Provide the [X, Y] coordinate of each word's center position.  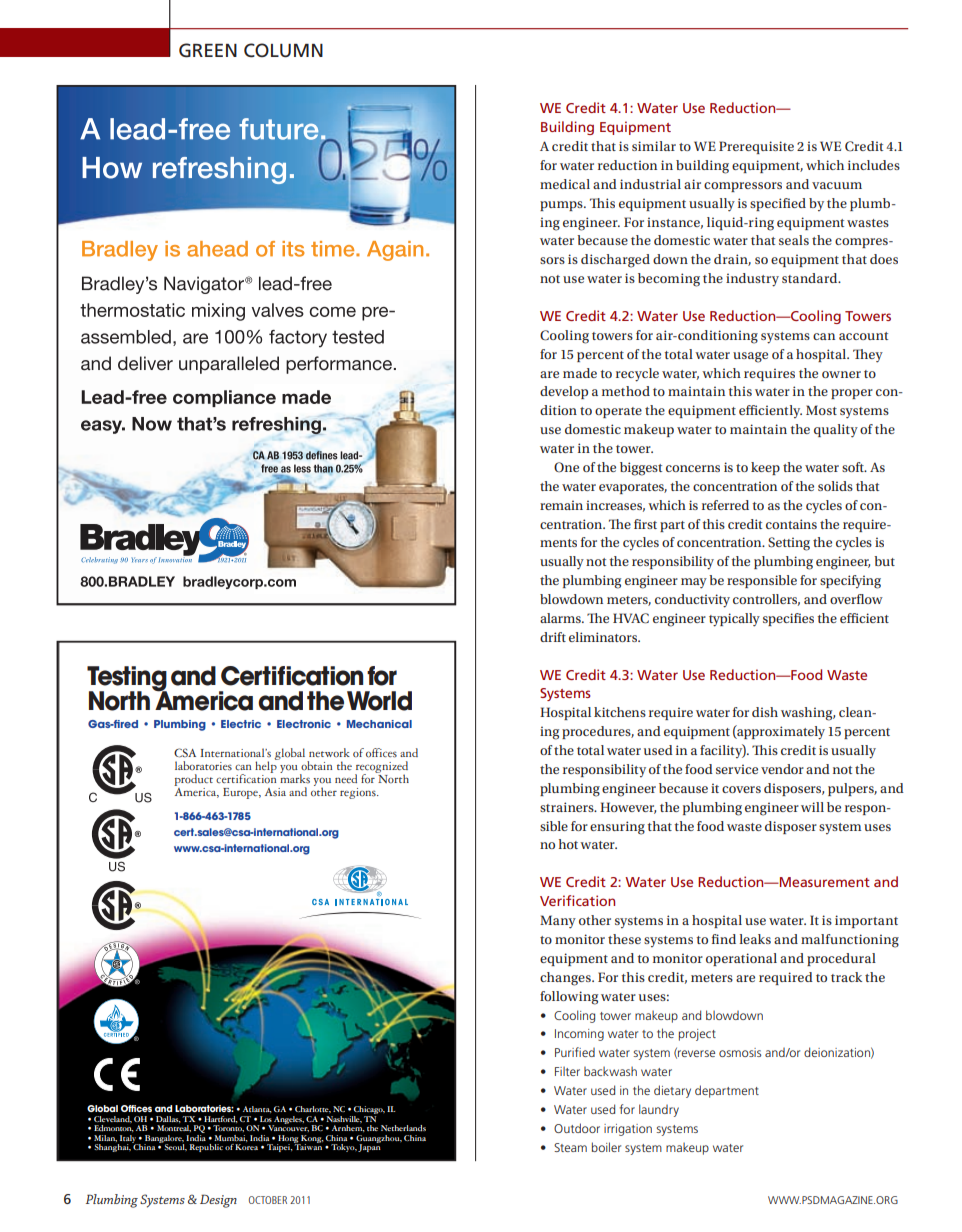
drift [553, 637]
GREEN [208, 50]
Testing [127, 680]
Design [218, 1201]
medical [565, 184]
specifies [788, 619]
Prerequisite [756, 147]
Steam [570, 1147]
